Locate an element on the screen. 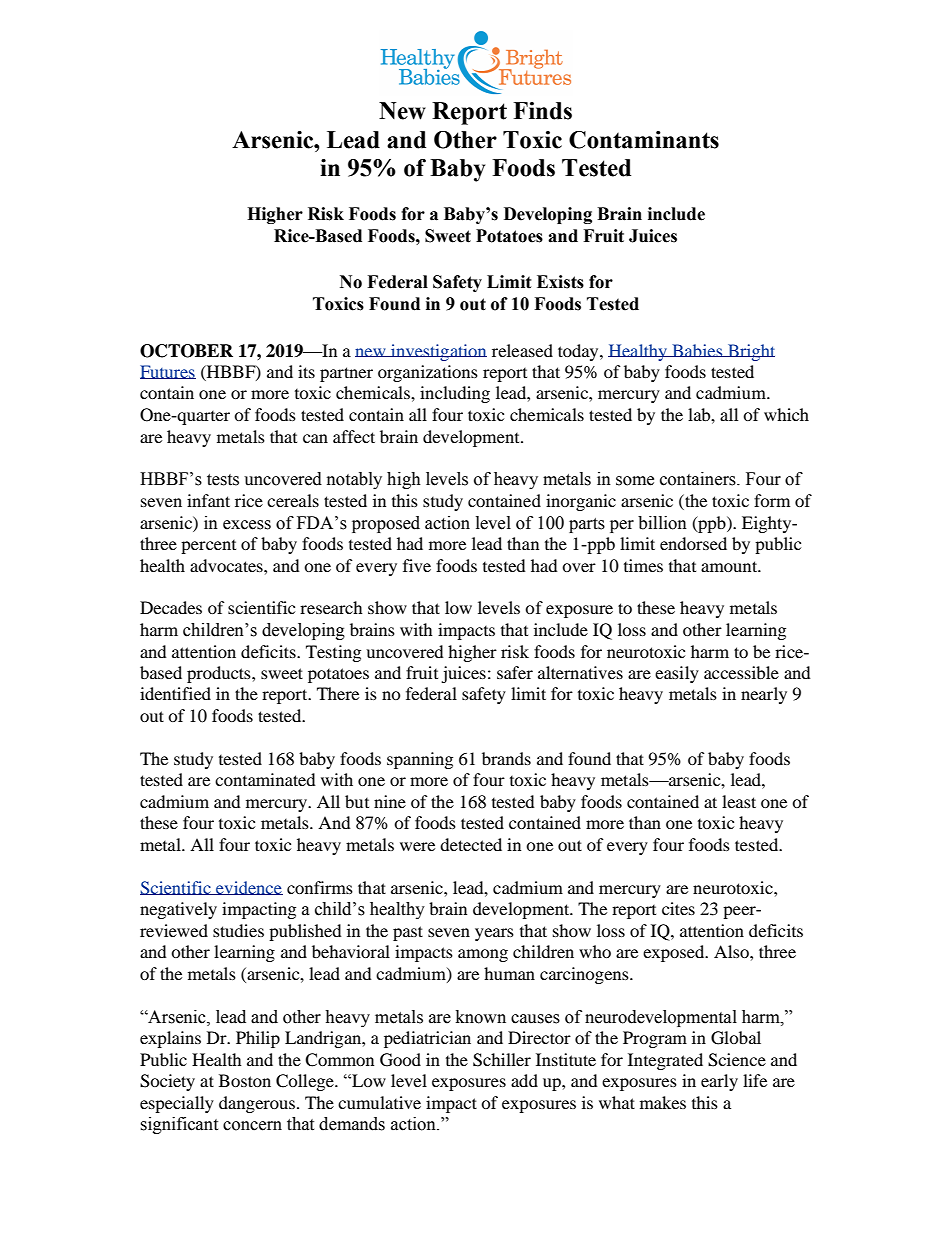  safer is located at coordinates (515, 672).
